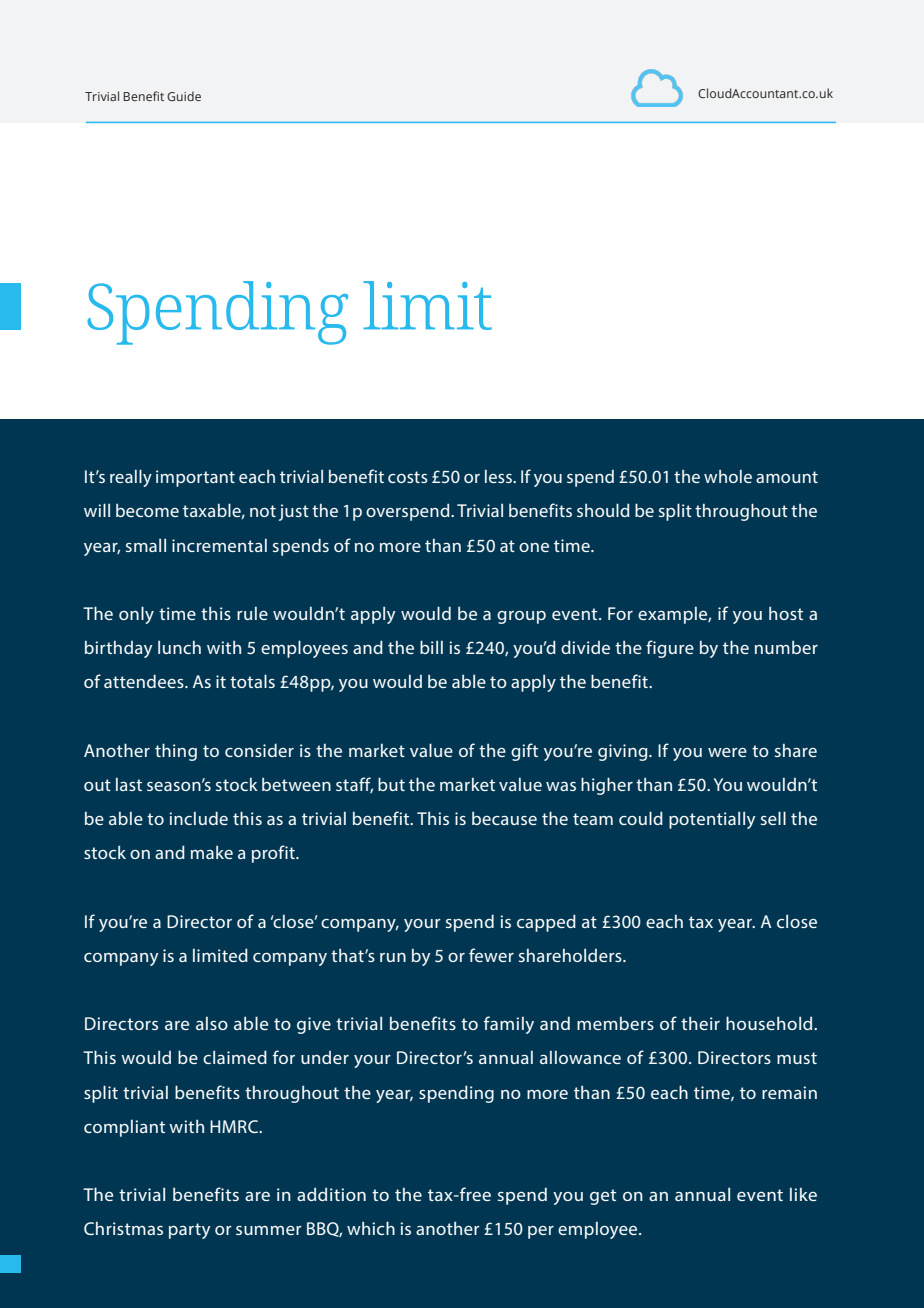  What do you see at coordinates (787, 477) in the screenshot?
I see `amount` at bounding box center [787, 477].
